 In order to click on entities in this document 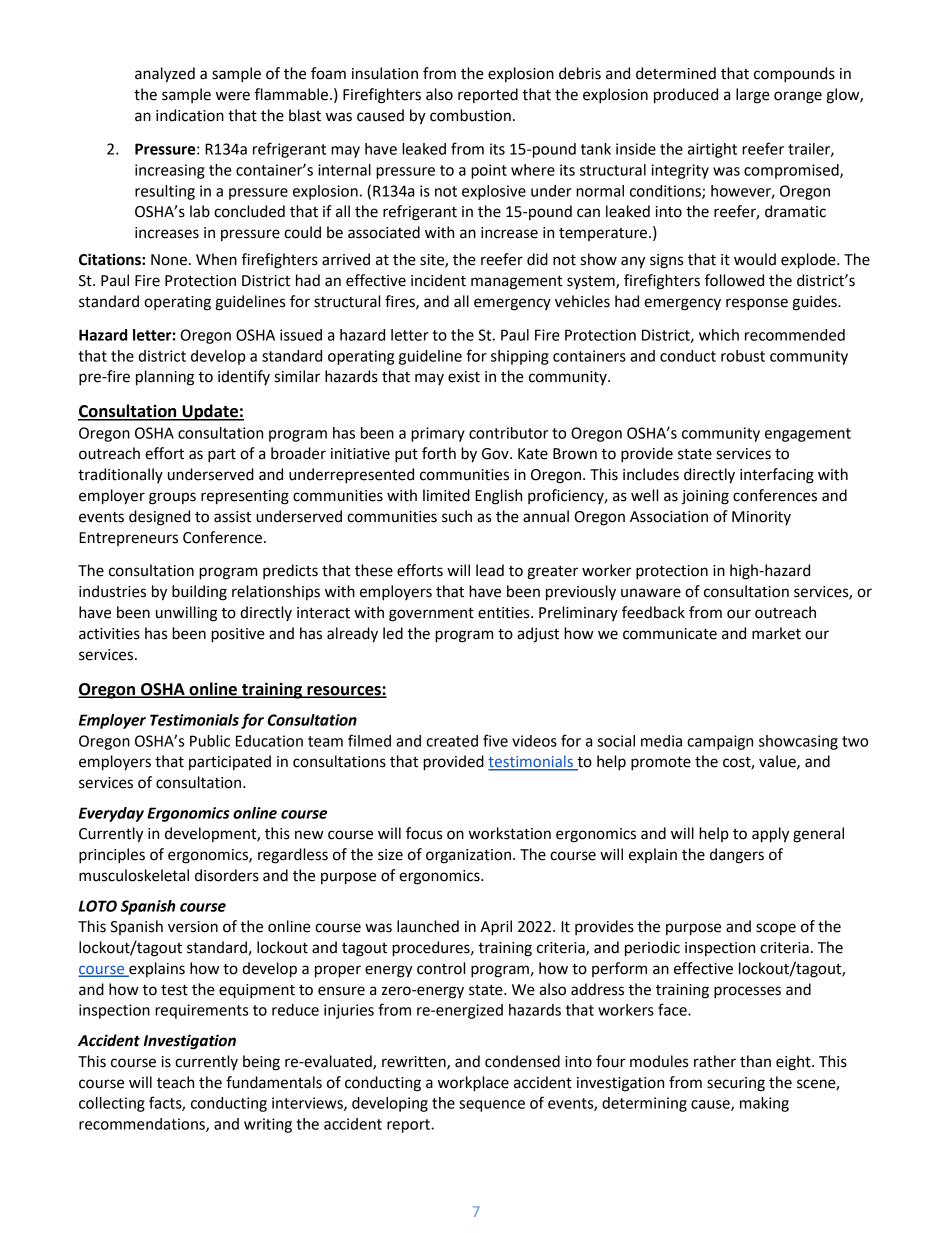, I will do `click(505, 613)`.
